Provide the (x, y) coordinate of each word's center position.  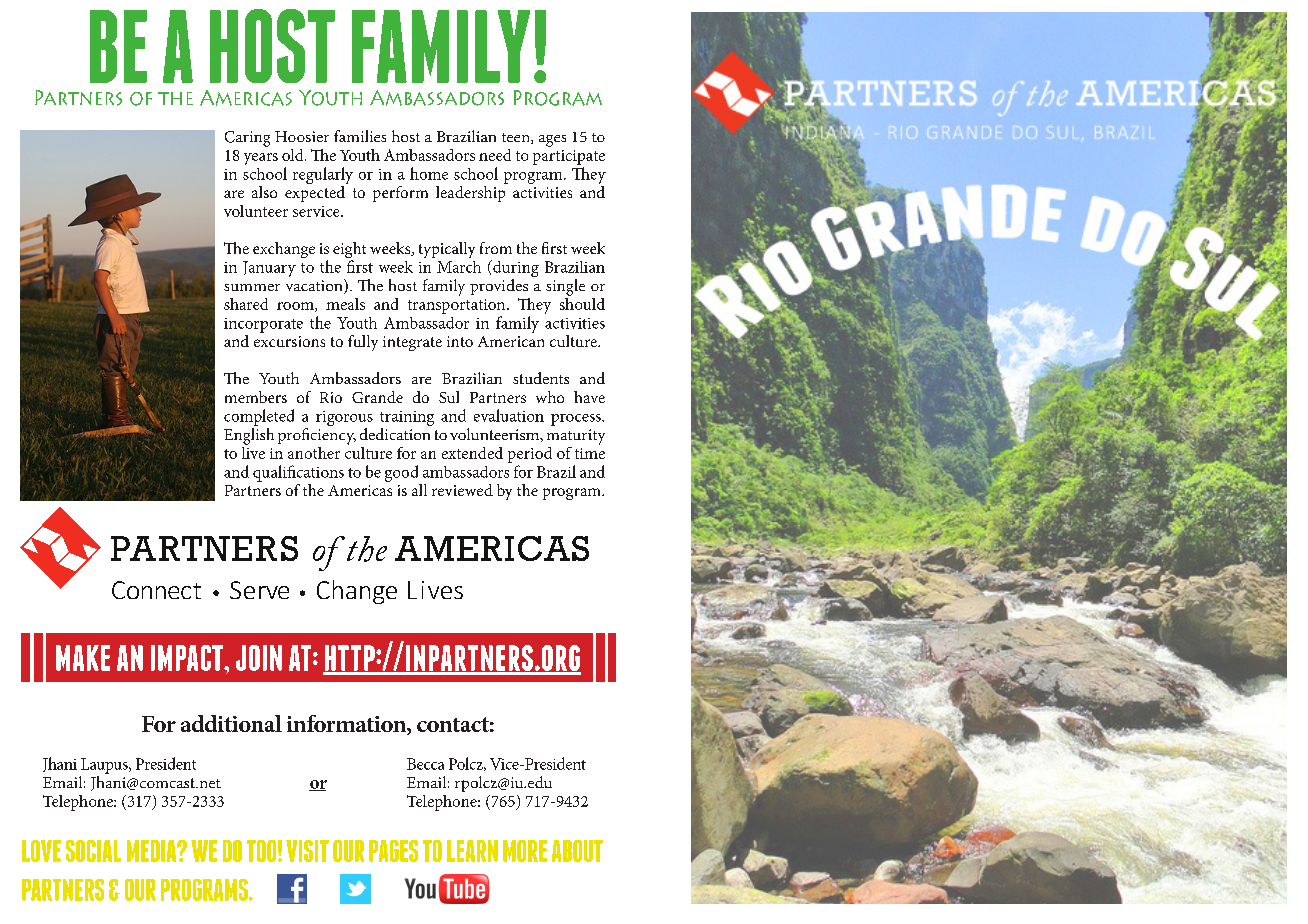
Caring (247, 139)
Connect (156, 590)
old (294, 155)
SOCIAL (93, 851)
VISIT (307, 851)
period (530, 455)
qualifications (298, 473)
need (495, 155)
